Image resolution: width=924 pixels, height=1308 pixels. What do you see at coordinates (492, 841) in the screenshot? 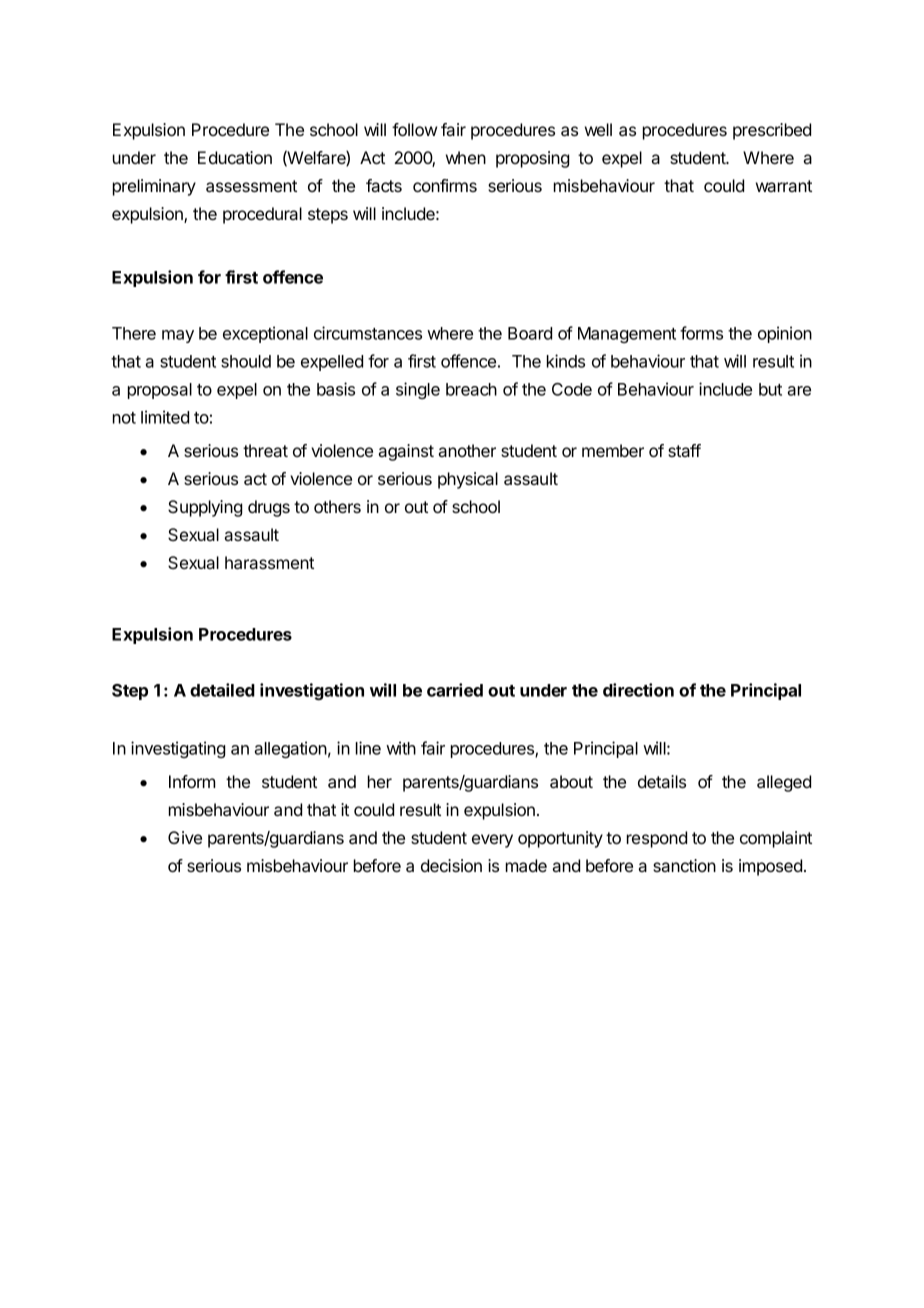
I see `every` at bounding box center [492, 841].
